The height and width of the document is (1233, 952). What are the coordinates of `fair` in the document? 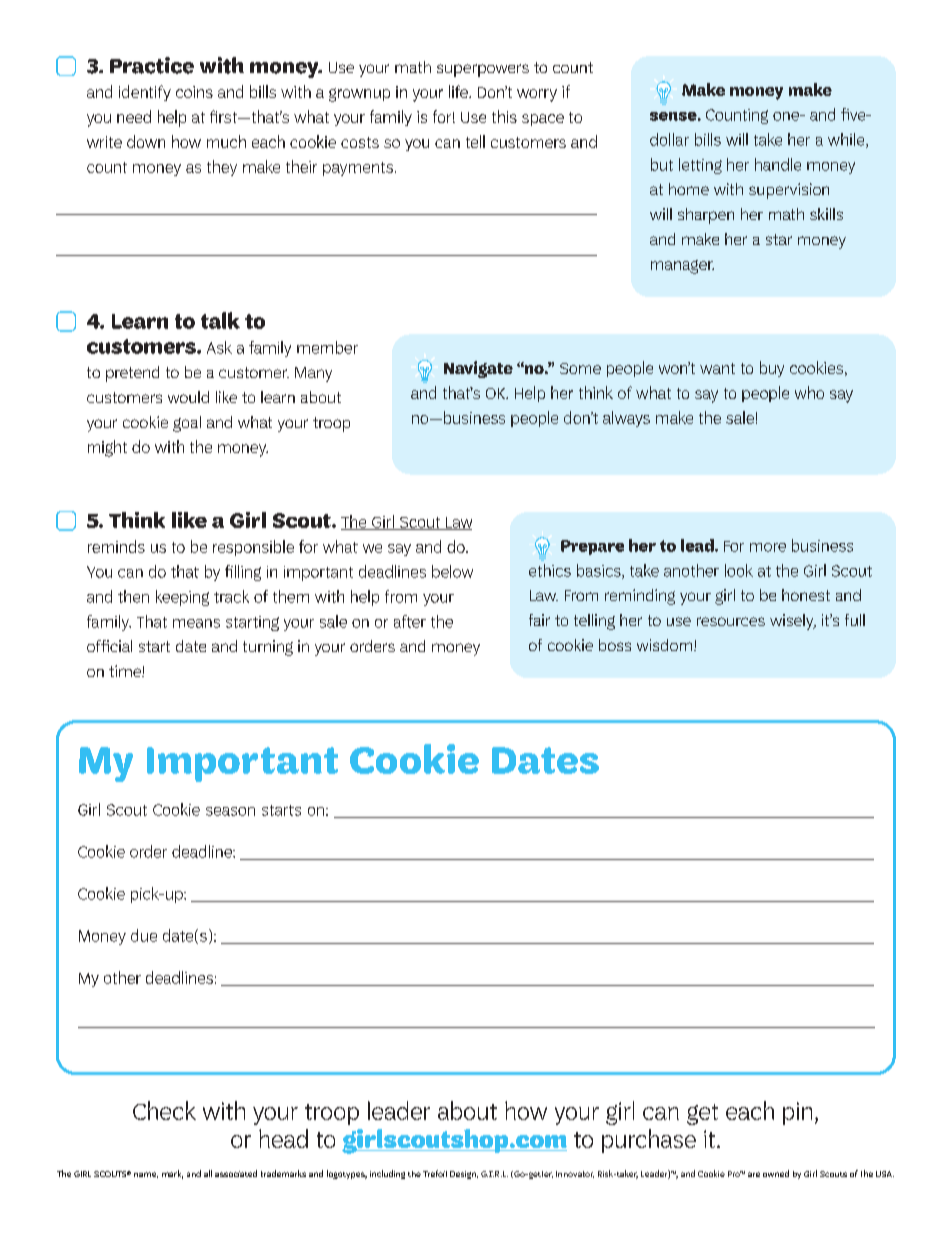 It's located at (539, 620).
